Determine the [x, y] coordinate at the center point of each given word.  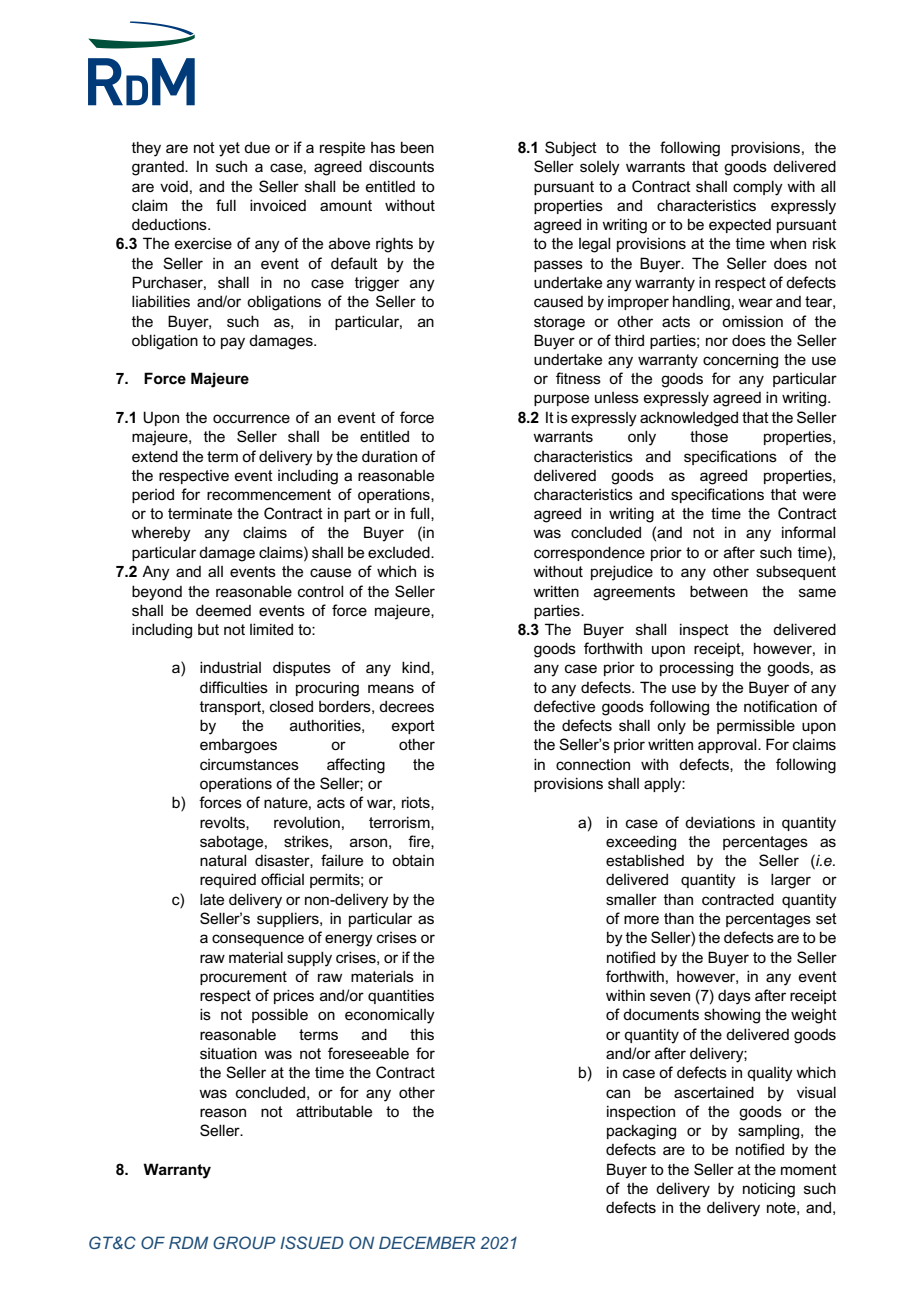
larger [791, 881]
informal [808, 532]
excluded [400, 552]
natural [223, 860]
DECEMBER [427, 1242]
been [417, 147]
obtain [413, 860]
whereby [161, 534]
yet [229, 149]
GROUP [244, 1242]
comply [758, 188]
